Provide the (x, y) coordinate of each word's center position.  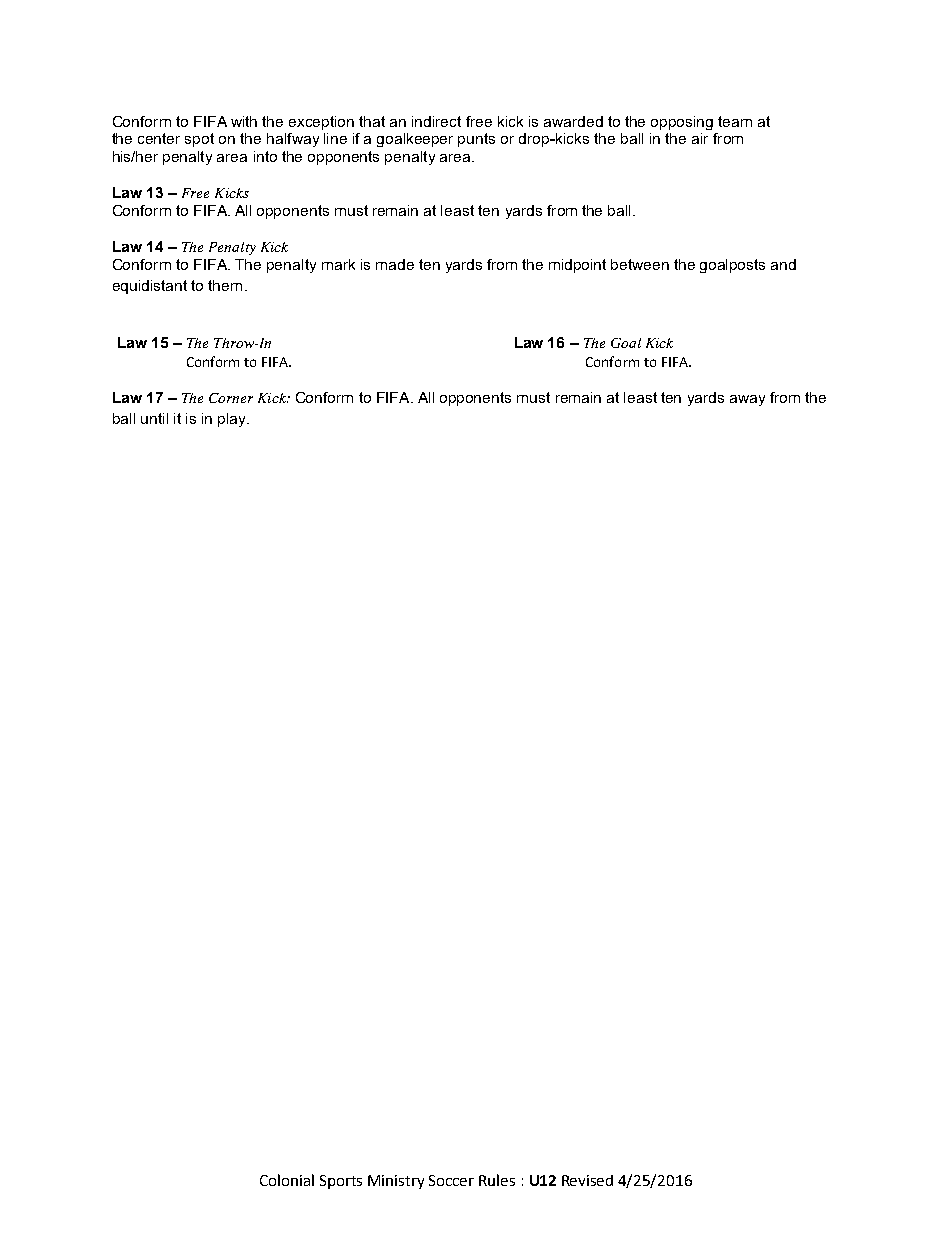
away (747, 400)
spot (199, 140)
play (233, 420)
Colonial (287, 1180)
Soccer (451, 1180)
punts (476, 140)
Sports (341, 1182)
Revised (587, 1180)
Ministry (396, 1182)
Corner (231, 398)
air (700, 138)
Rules (497, 1180)
